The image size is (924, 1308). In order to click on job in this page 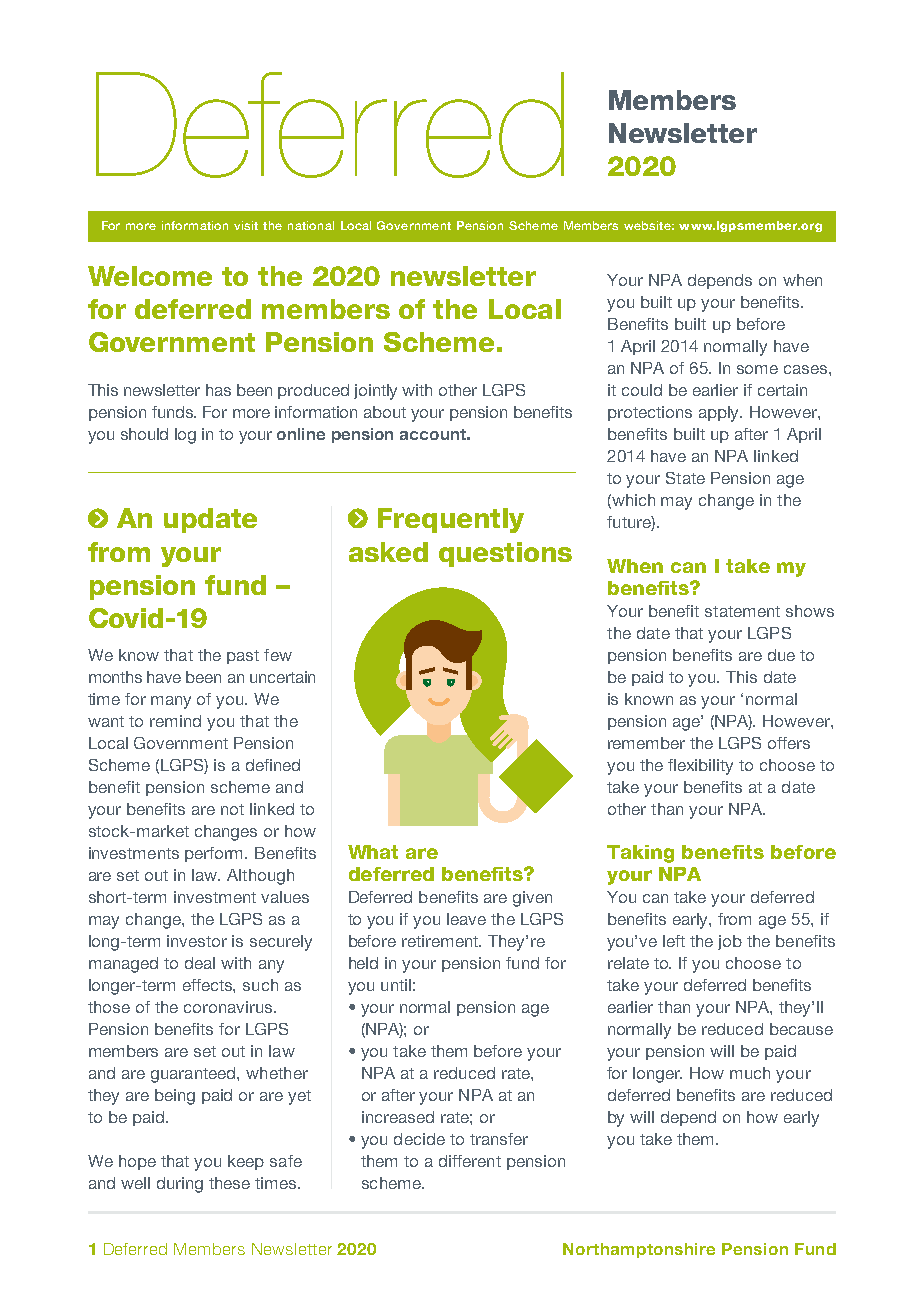, I will do `click(730, 942)`.
